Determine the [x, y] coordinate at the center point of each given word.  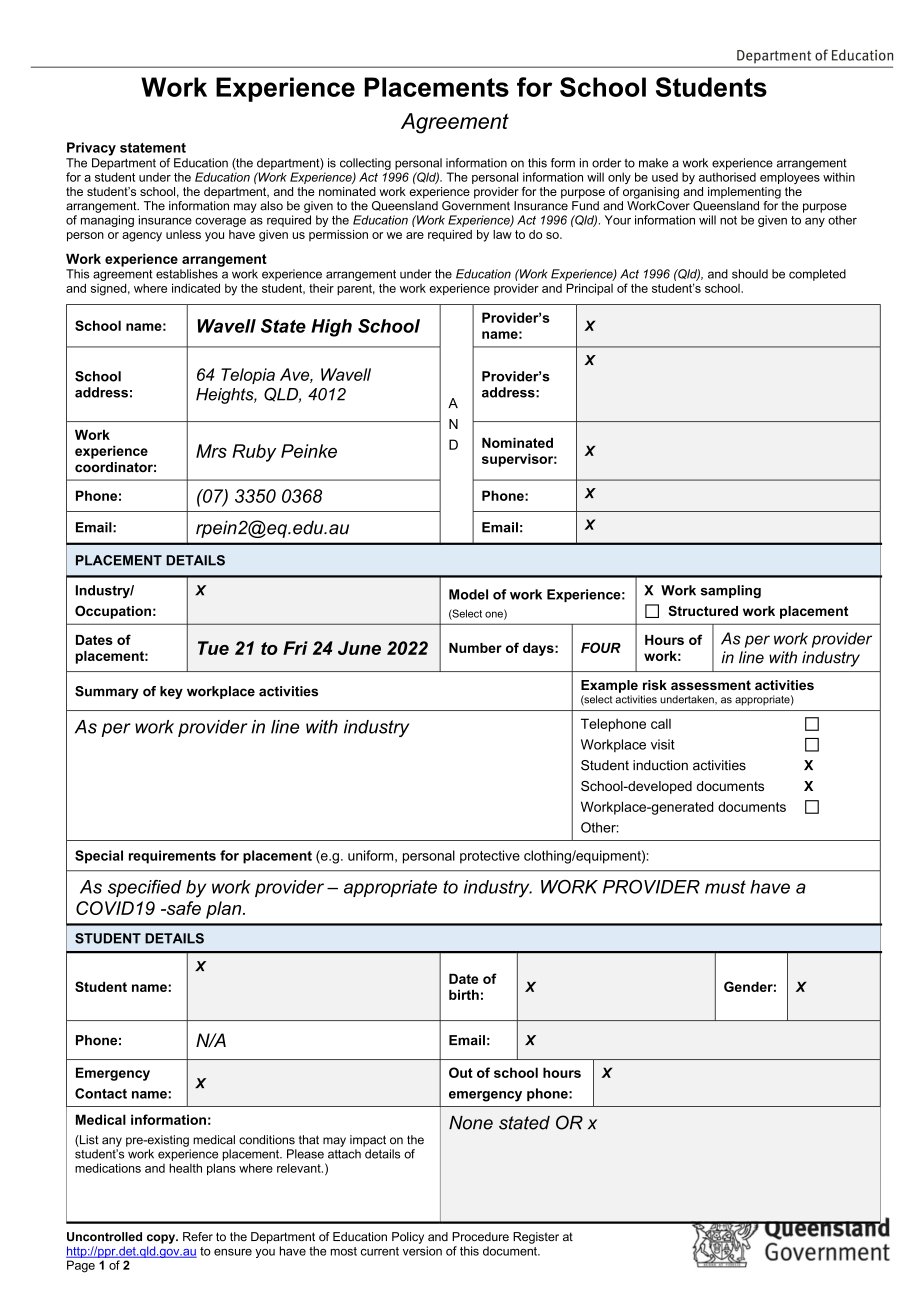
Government [476, 206]
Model [468, 594]
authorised [727, 177]
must [725, 887]
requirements [172, 857]
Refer [198, 1236]
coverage [220, 222]
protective [490, 857]
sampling [731, 591]
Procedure [480, 1236]
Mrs [211, 451]
